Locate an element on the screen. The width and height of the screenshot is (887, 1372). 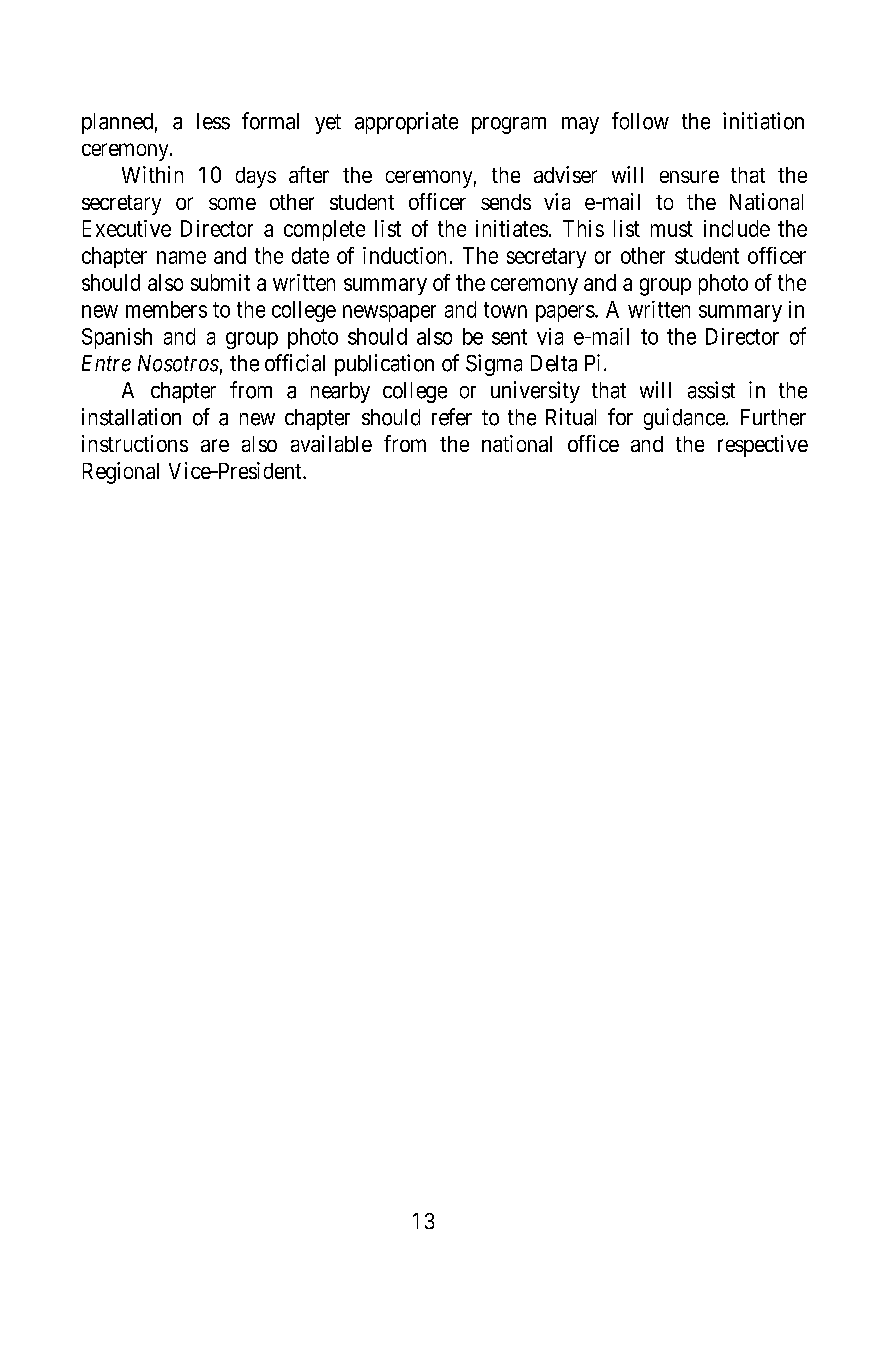
assist is located at coordinates (711, 390).
